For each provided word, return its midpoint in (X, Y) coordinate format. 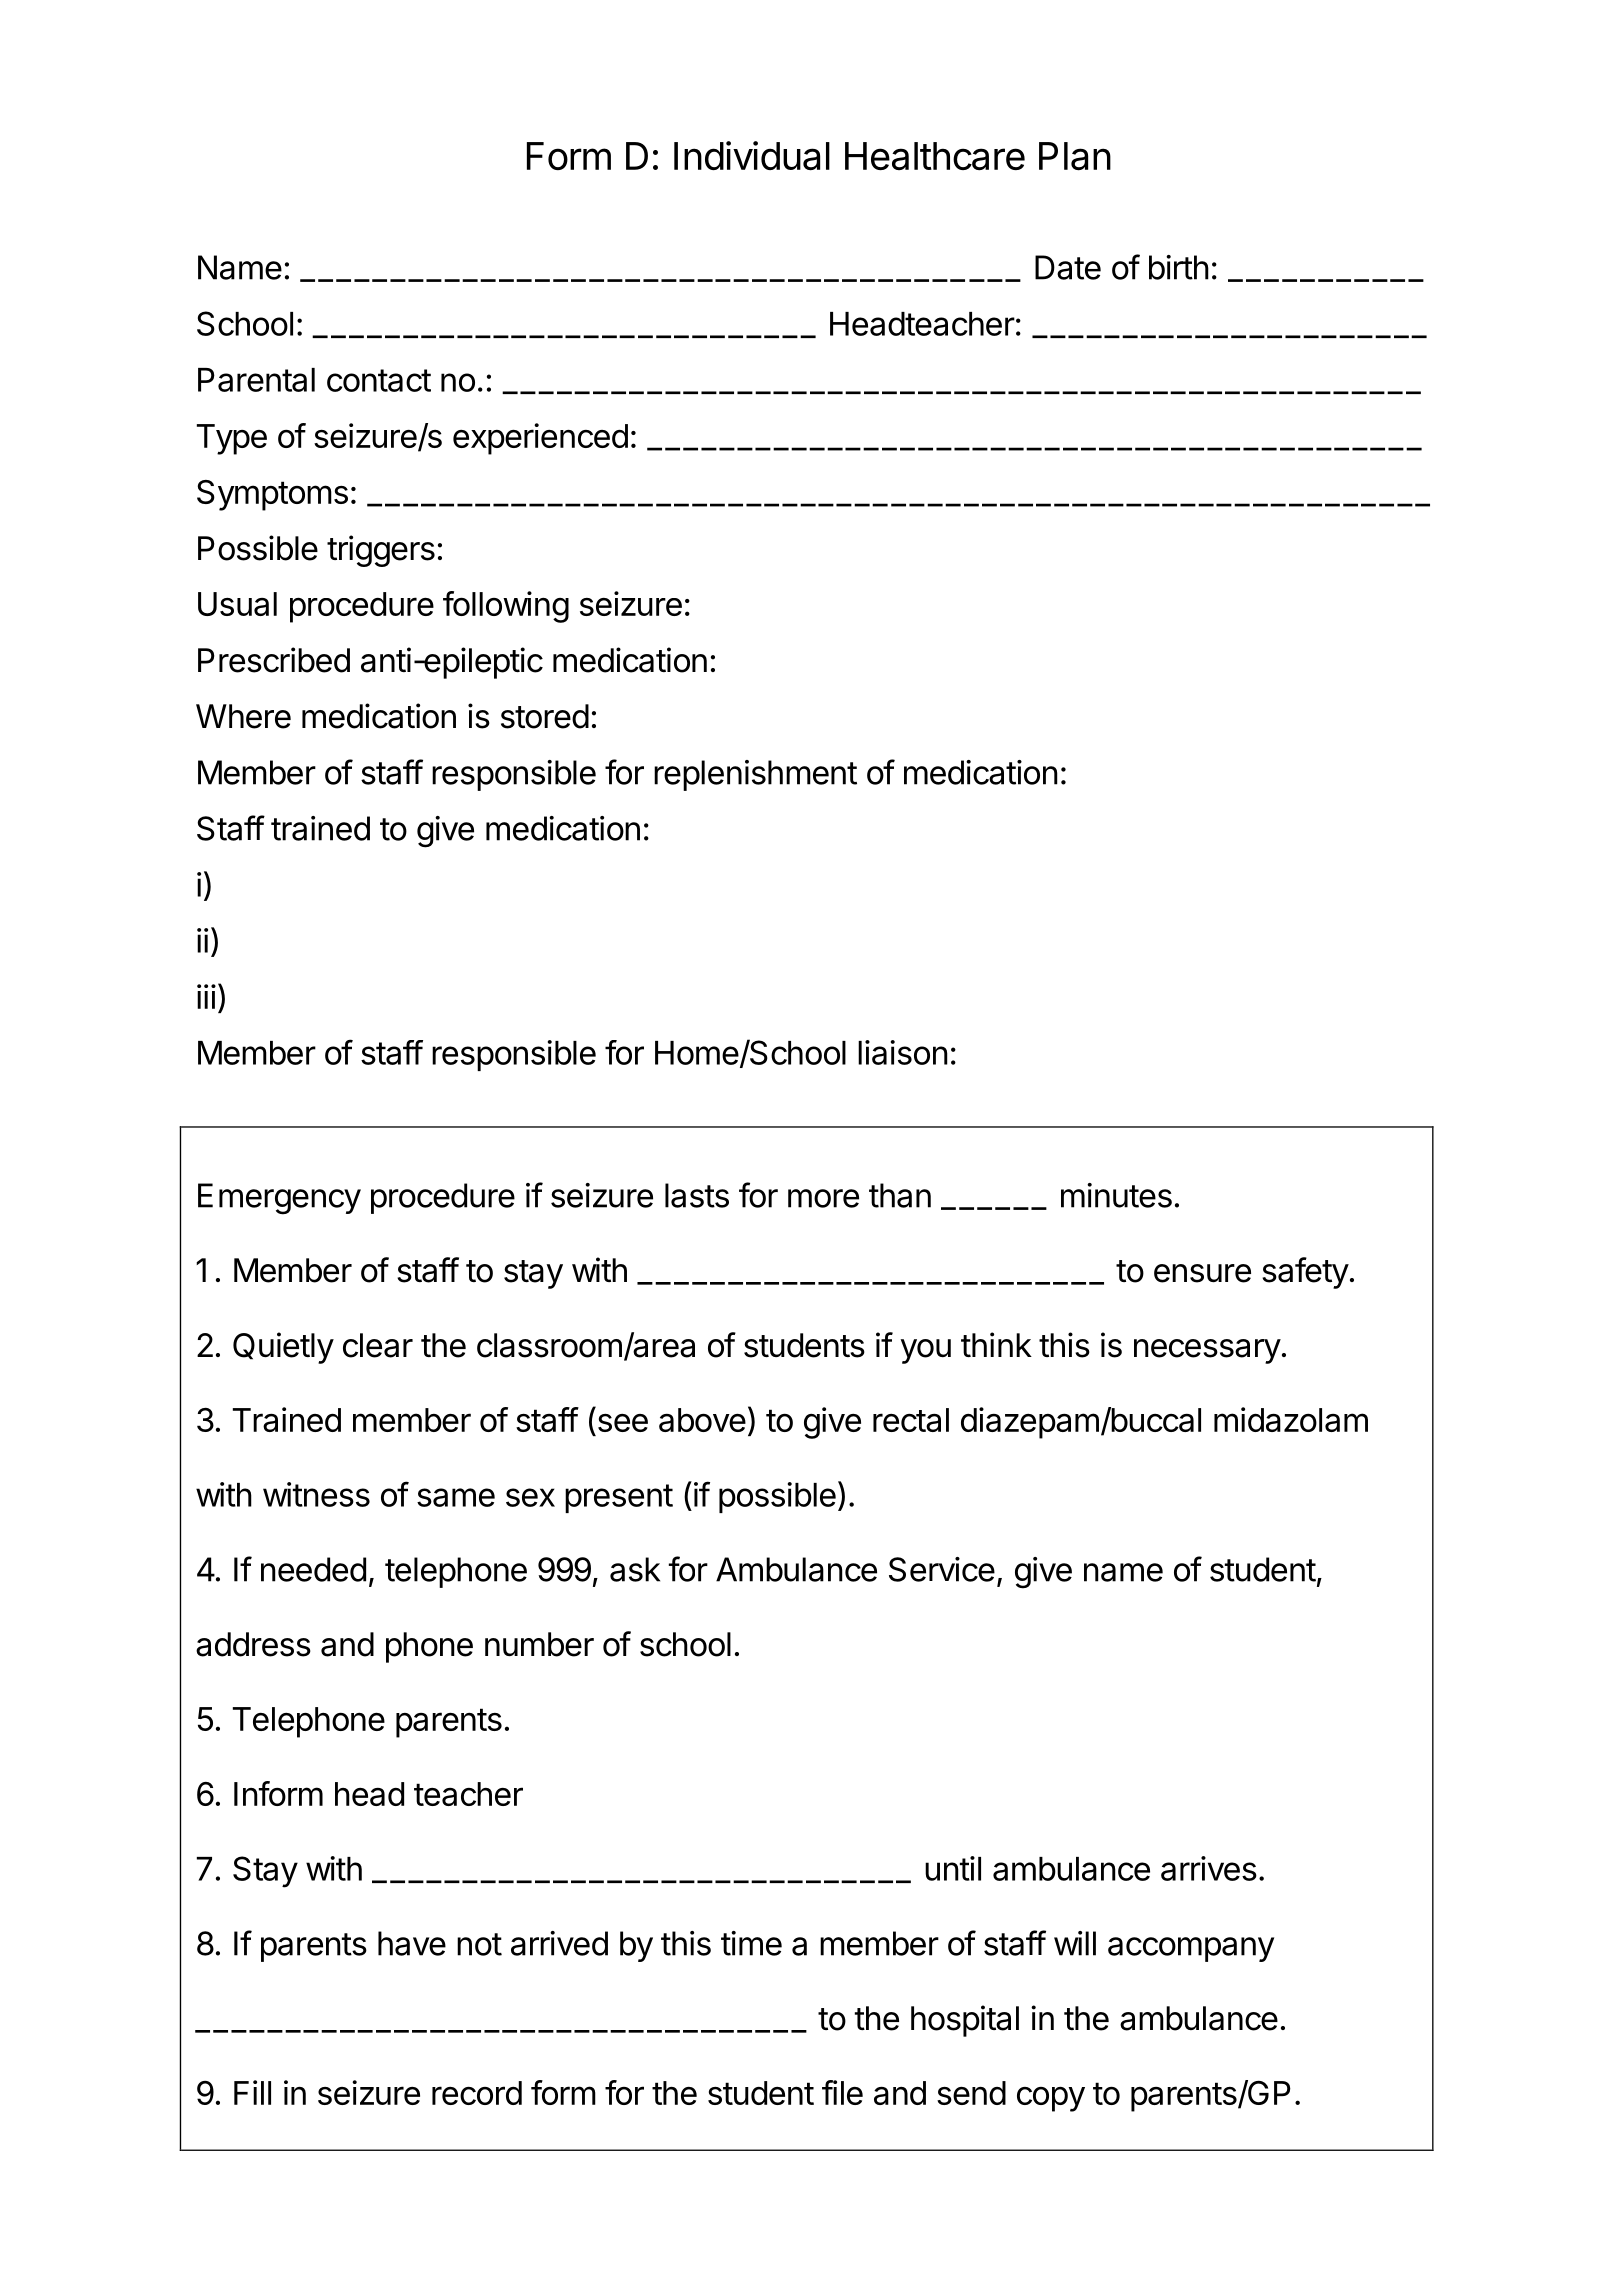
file (842, 2092)
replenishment (755, 775)
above (702, 1420)
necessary (1207, 1351)
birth (1179, 267)
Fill (252, 2092)
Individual (752, 156)
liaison (903, 1052)
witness (316, 1494)
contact (379, 380)
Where (243, 716)
